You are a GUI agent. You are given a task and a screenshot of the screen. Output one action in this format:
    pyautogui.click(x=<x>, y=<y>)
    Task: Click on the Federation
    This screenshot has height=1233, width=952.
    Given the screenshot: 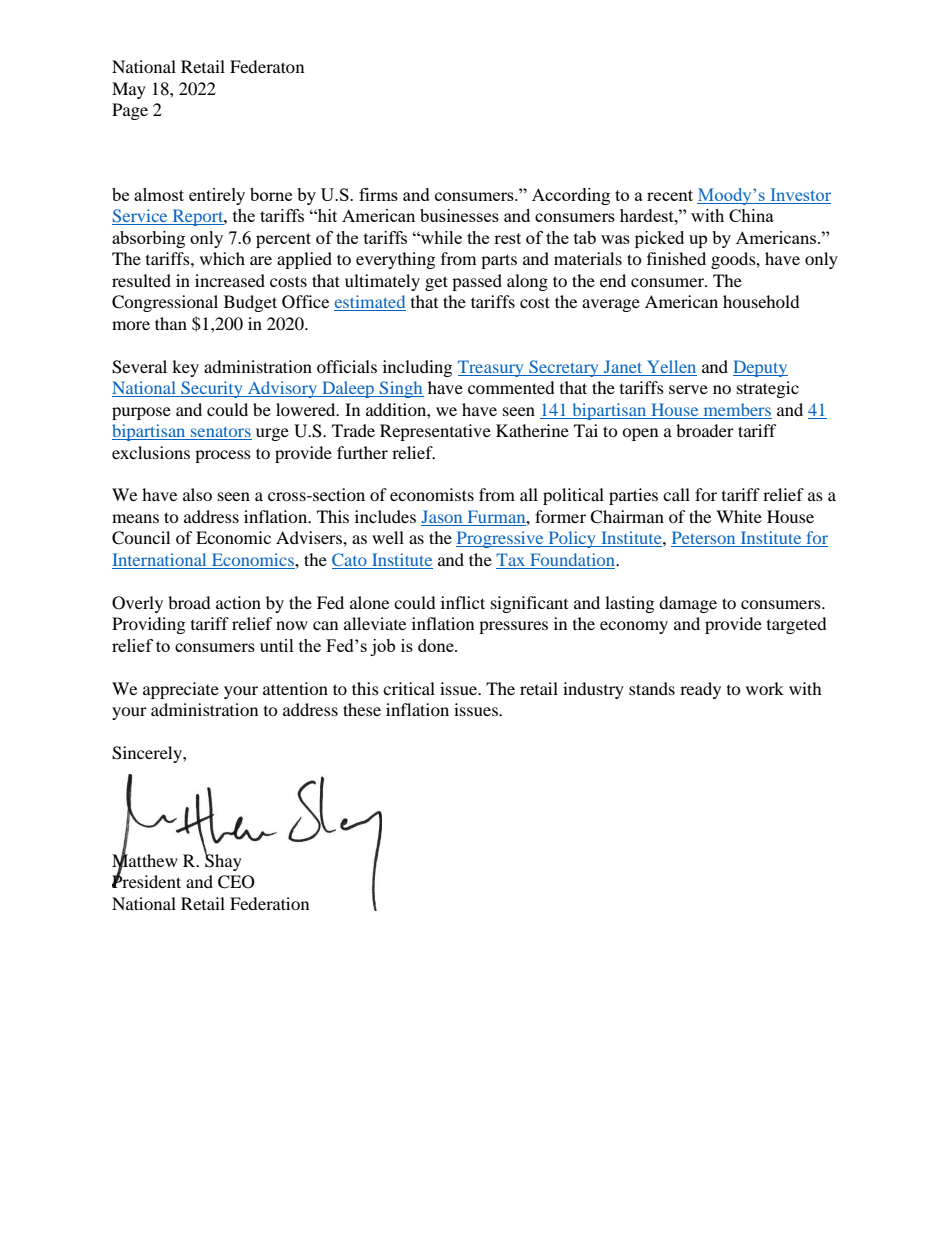 What is the action you would take?
    pyautogui.click(x=269, y=903)
